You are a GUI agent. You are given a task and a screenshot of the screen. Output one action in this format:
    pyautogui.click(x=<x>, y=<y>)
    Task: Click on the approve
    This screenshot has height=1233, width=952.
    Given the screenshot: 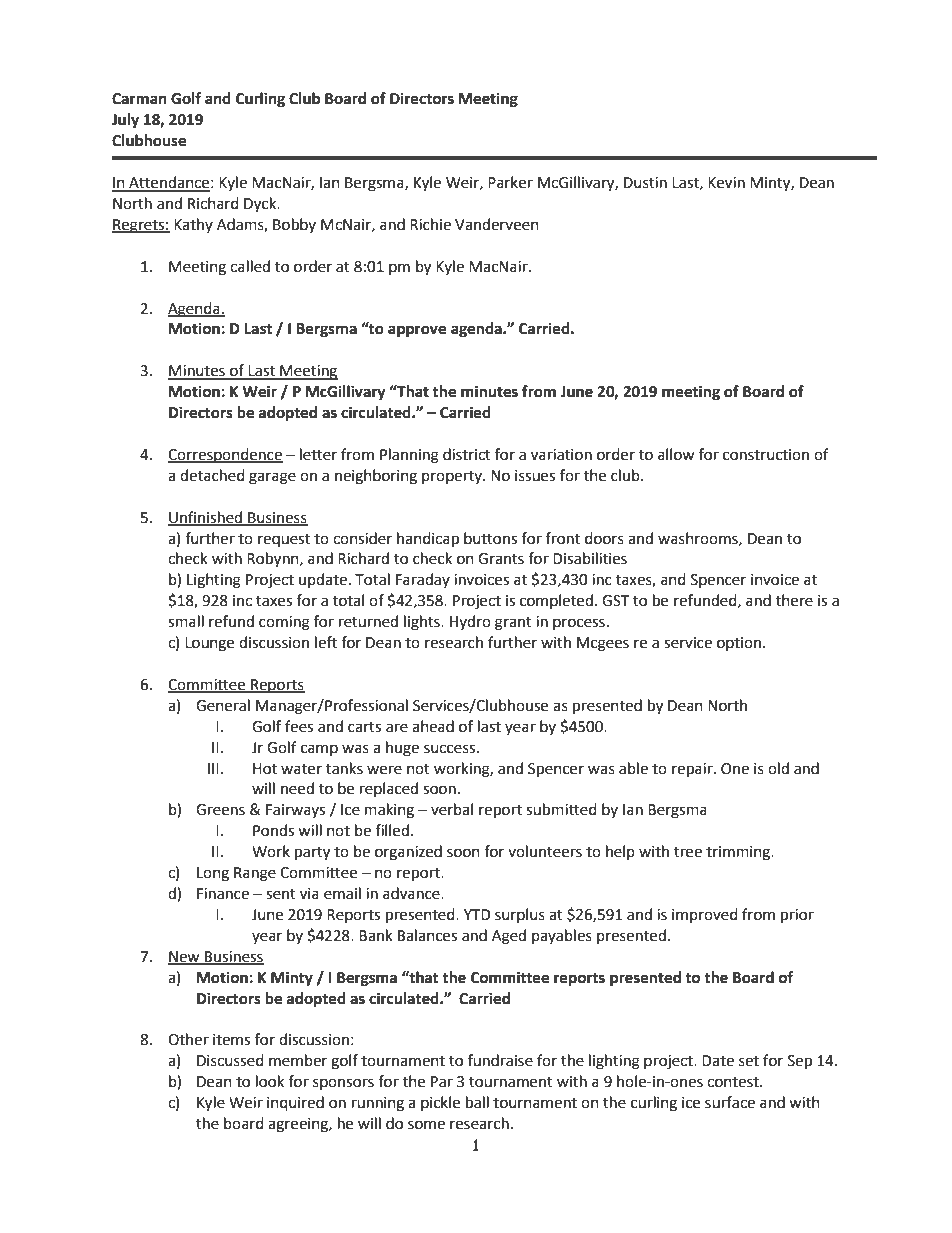 What is the action you would take?
    pyautogui.click(x=417, y=331)
